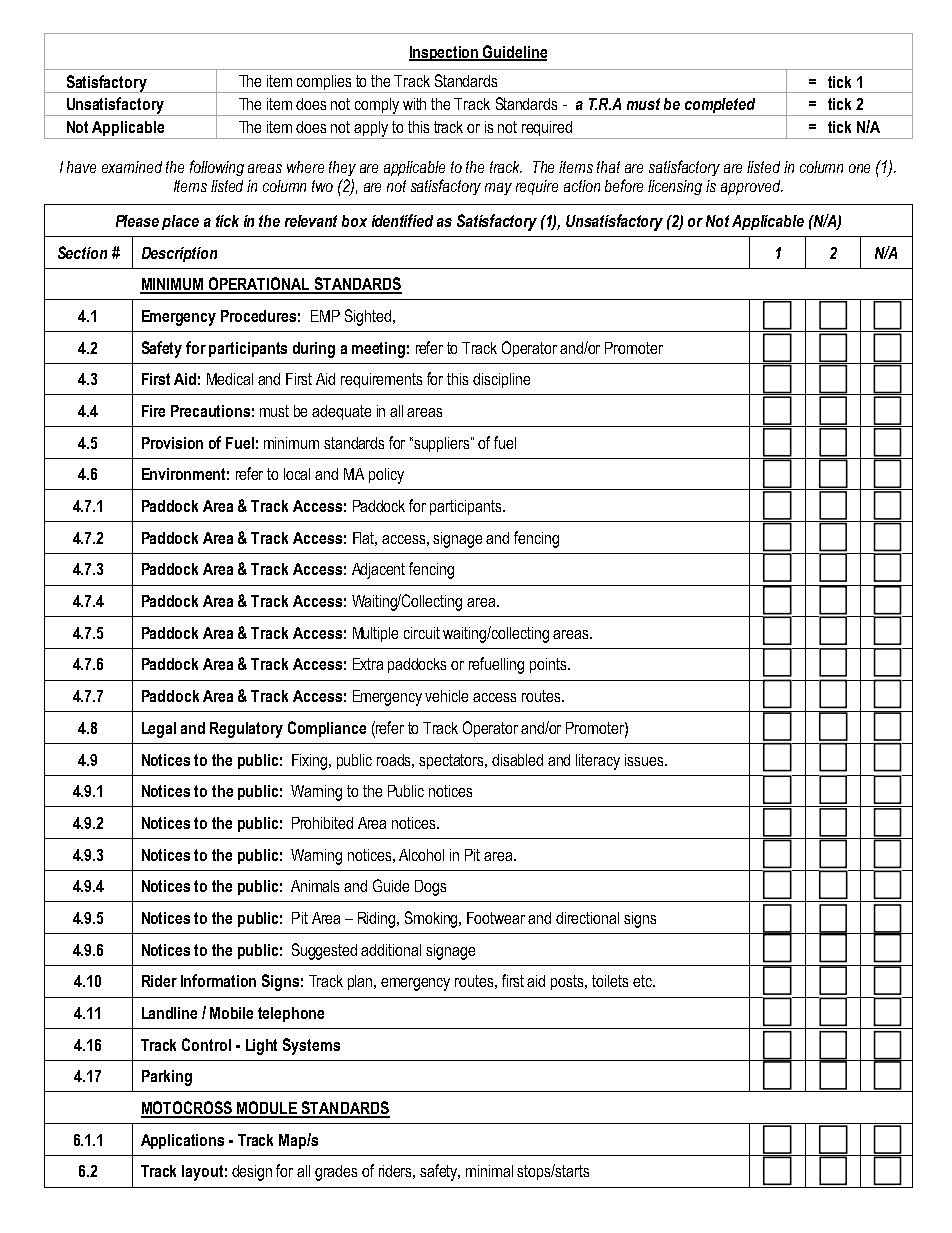 Image resolution: width=952 pixels, height=1233 pixels. Describe the element at coordinates (159, 730) in the image. I see `Legal` at that location.
